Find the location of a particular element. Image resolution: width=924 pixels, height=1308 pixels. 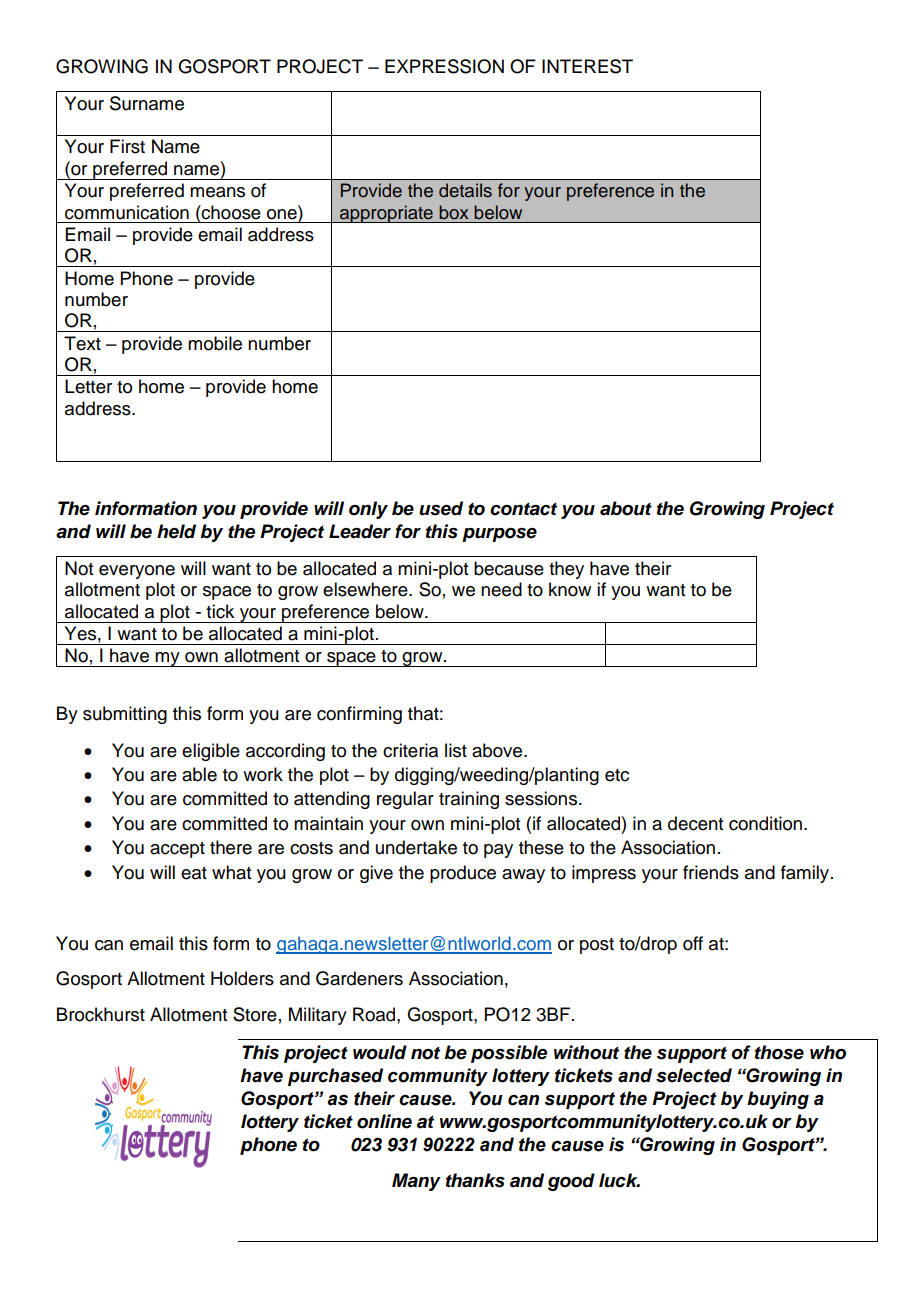

held is located at coordinates (176, 531).
